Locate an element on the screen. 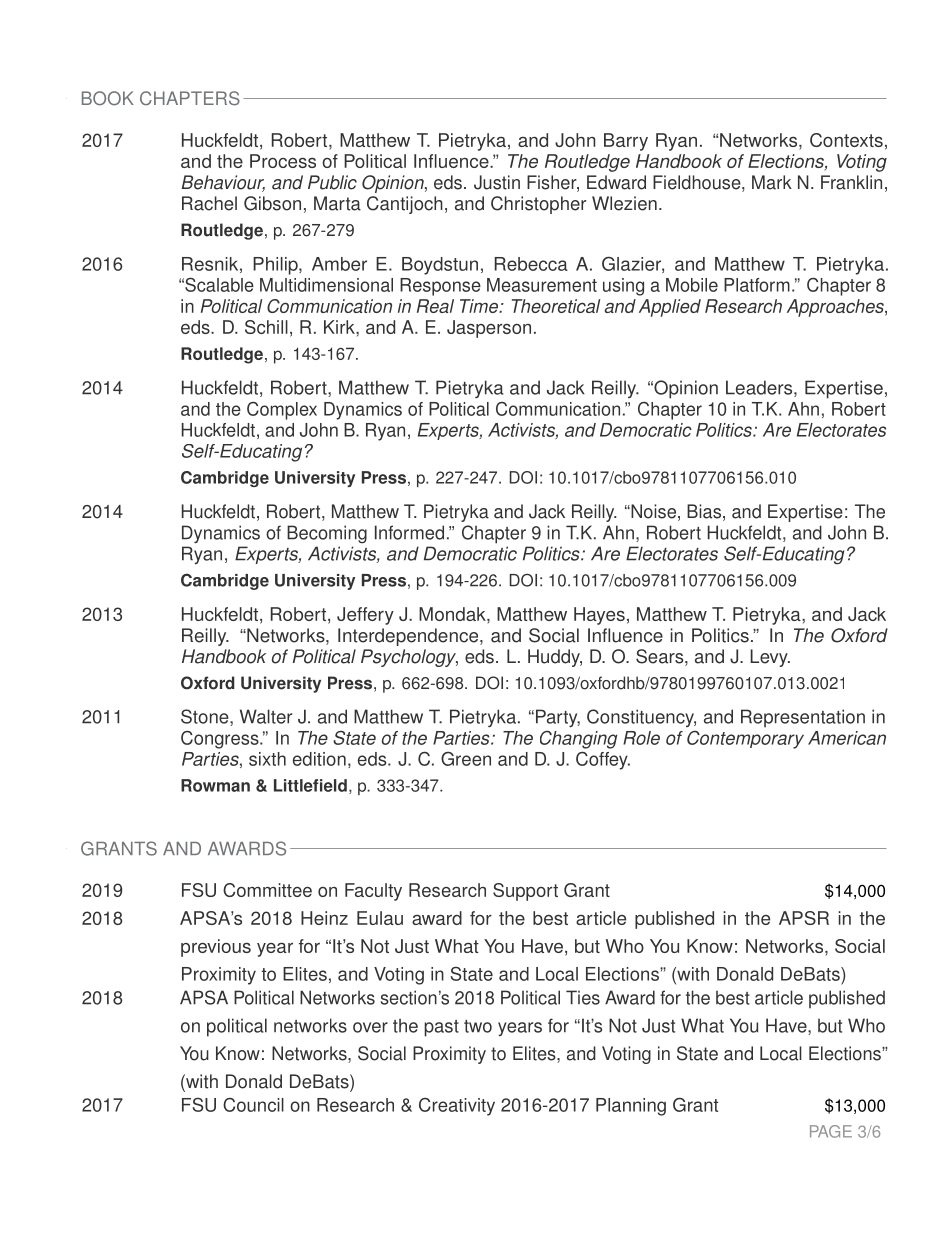 This screenshot has height=1233, width=952. Representation is located at coordinates (803, 718).
